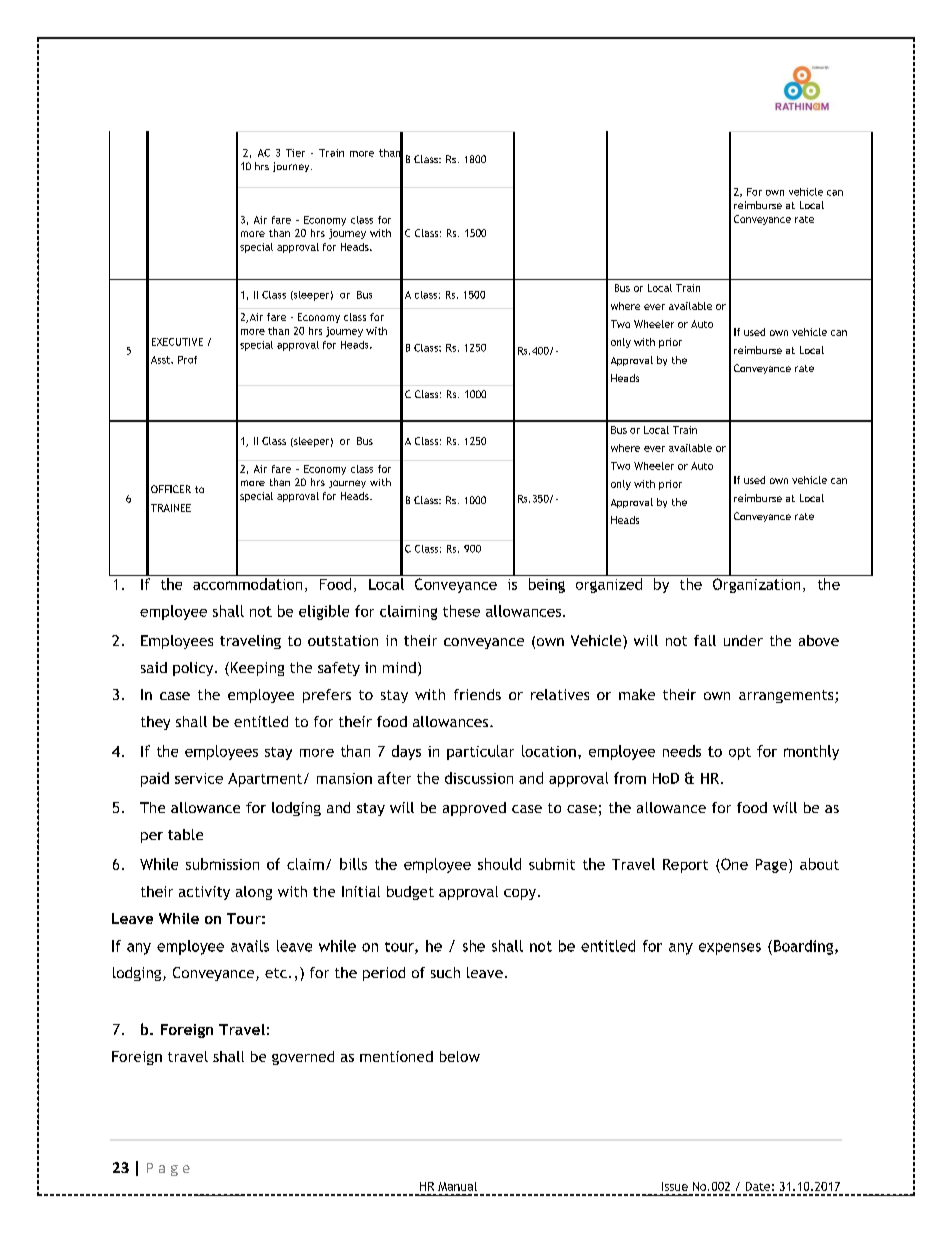  What do you see at coordinates (303, 1058) in the page?
I see `governed` at bounding box center [303, 1058].
